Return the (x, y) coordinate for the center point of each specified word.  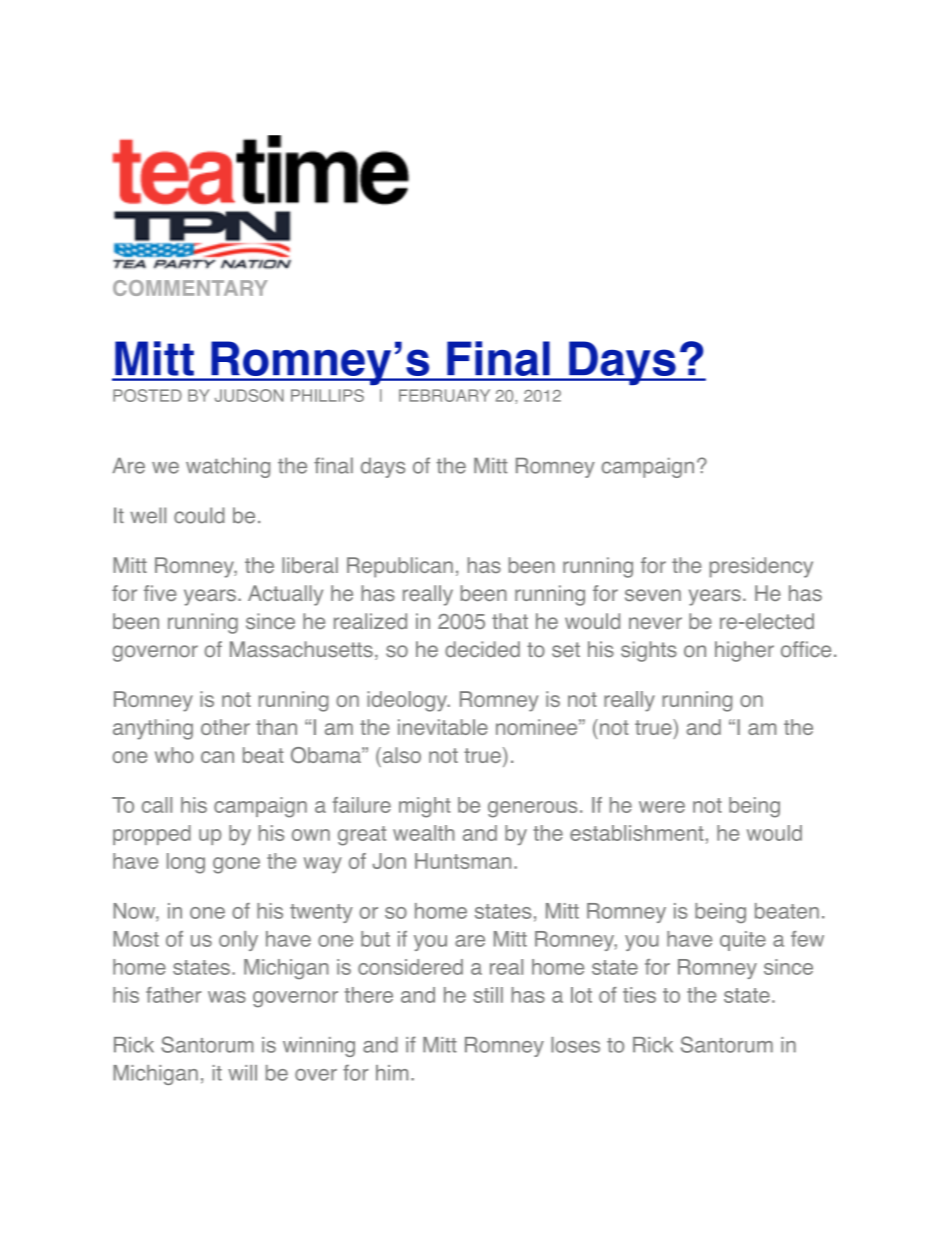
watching (228, 467)
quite (743, 941)
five (160, 593)
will (242, 1073)
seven (653, 595)
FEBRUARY (444, 395)
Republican (400, 567)
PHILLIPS (327, 395)
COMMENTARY (190, 288)
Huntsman (463, 861)
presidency (761, 567)
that (510, 621)
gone (236, 865)
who (174, 755)
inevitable (443, 727)
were (662, 807)
